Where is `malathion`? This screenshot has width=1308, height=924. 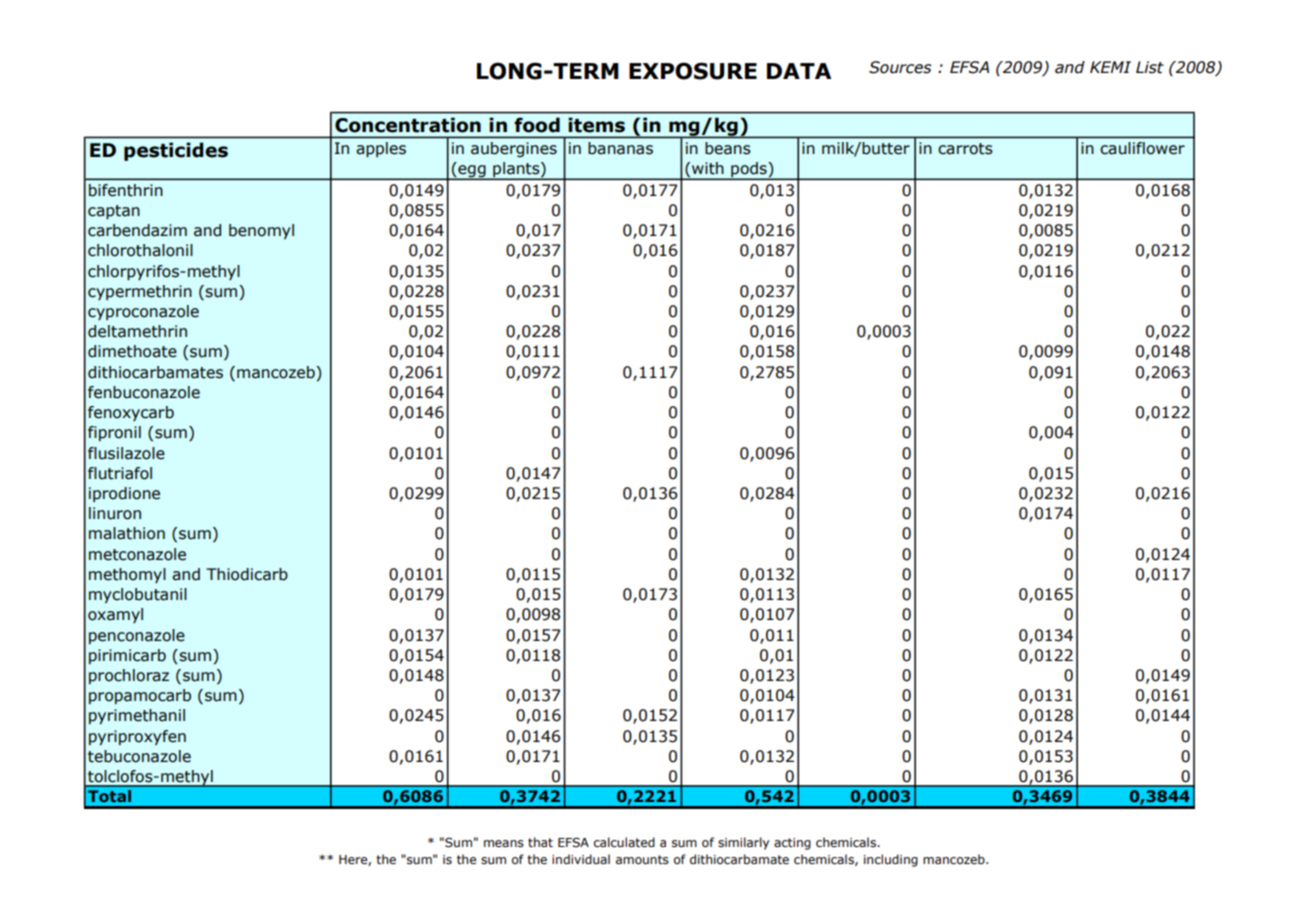
malathion is located at coordinates (127, 533).
